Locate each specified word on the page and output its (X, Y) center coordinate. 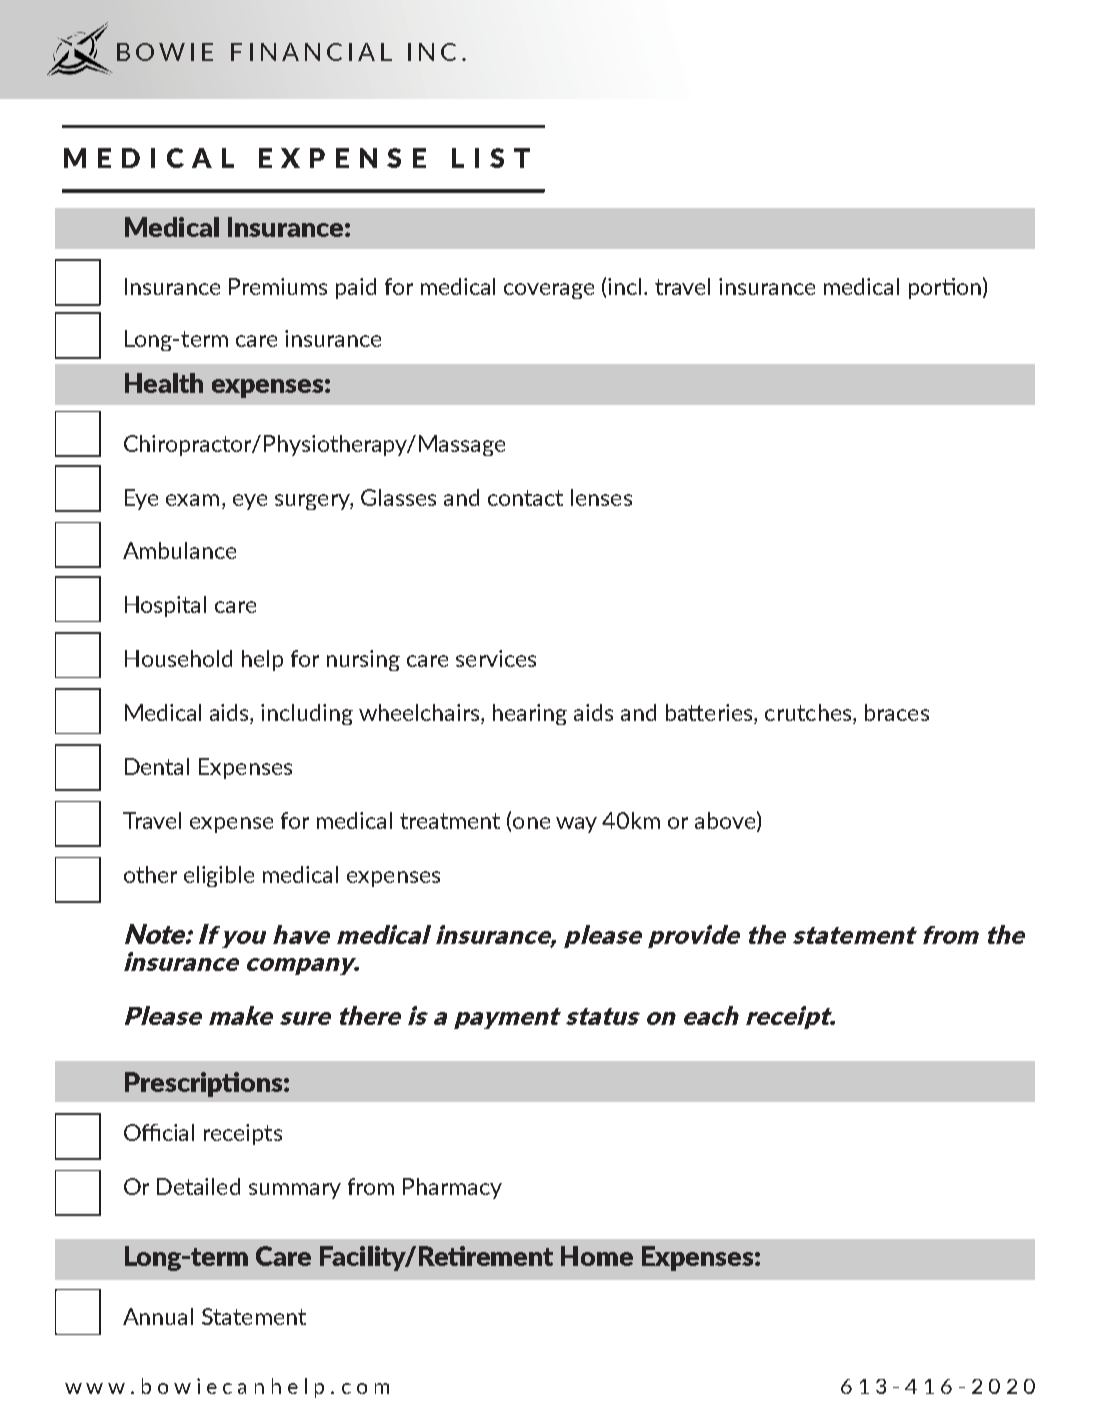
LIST (491, 158)
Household (178, 658)
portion (945, 288)
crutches (809, 714)
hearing (530, 714)
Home (597, 1256)
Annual (158, 1316)
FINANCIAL (311, 52)
